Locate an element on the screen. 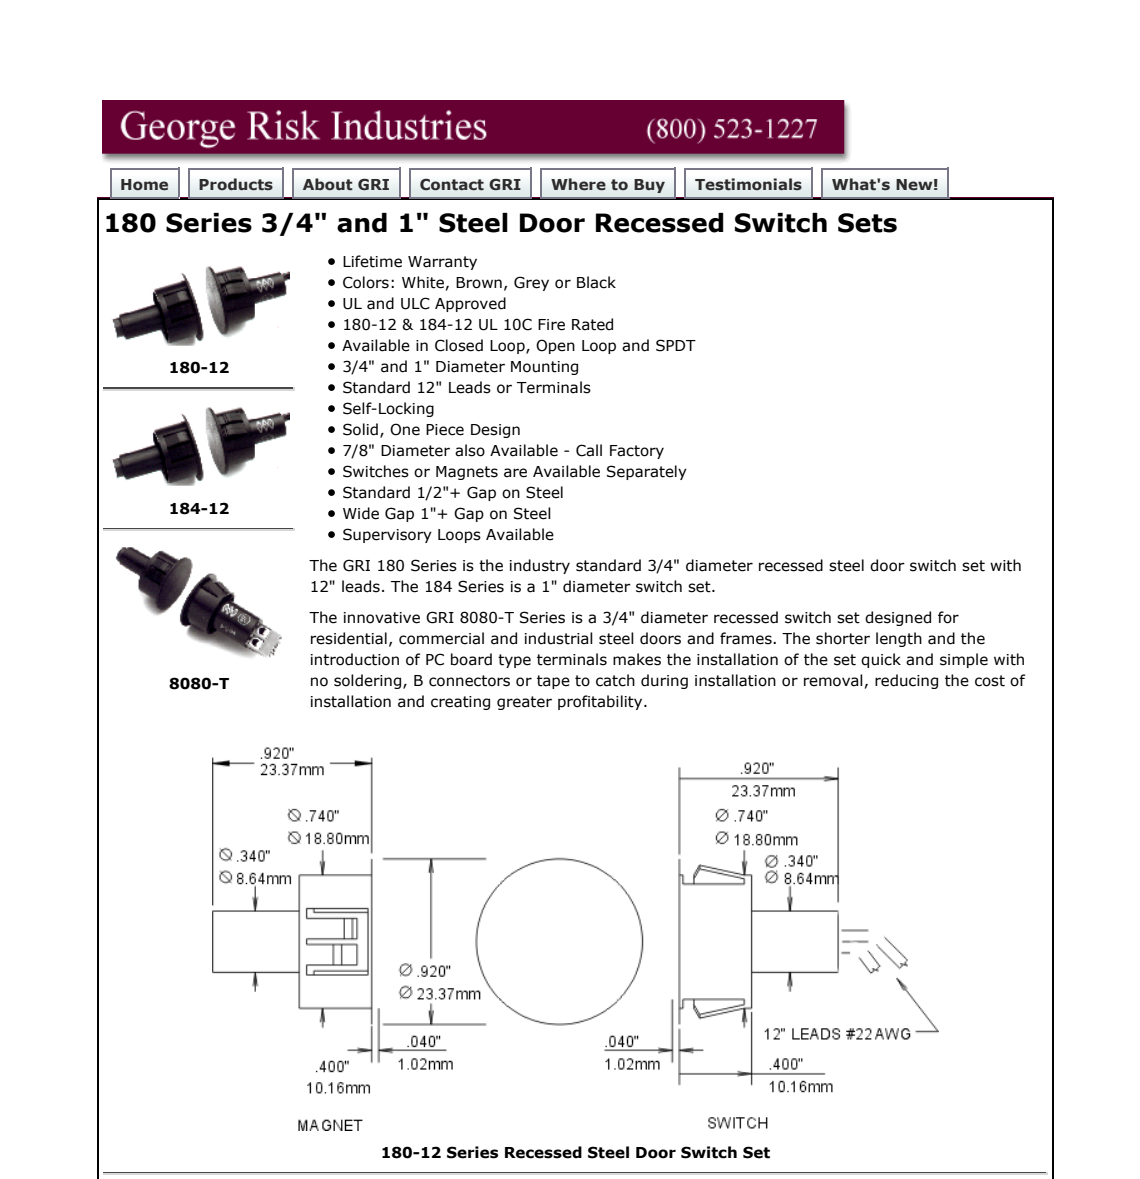 The image size is (1140, 1179). SPDT is located at coordinates (676, 345).
